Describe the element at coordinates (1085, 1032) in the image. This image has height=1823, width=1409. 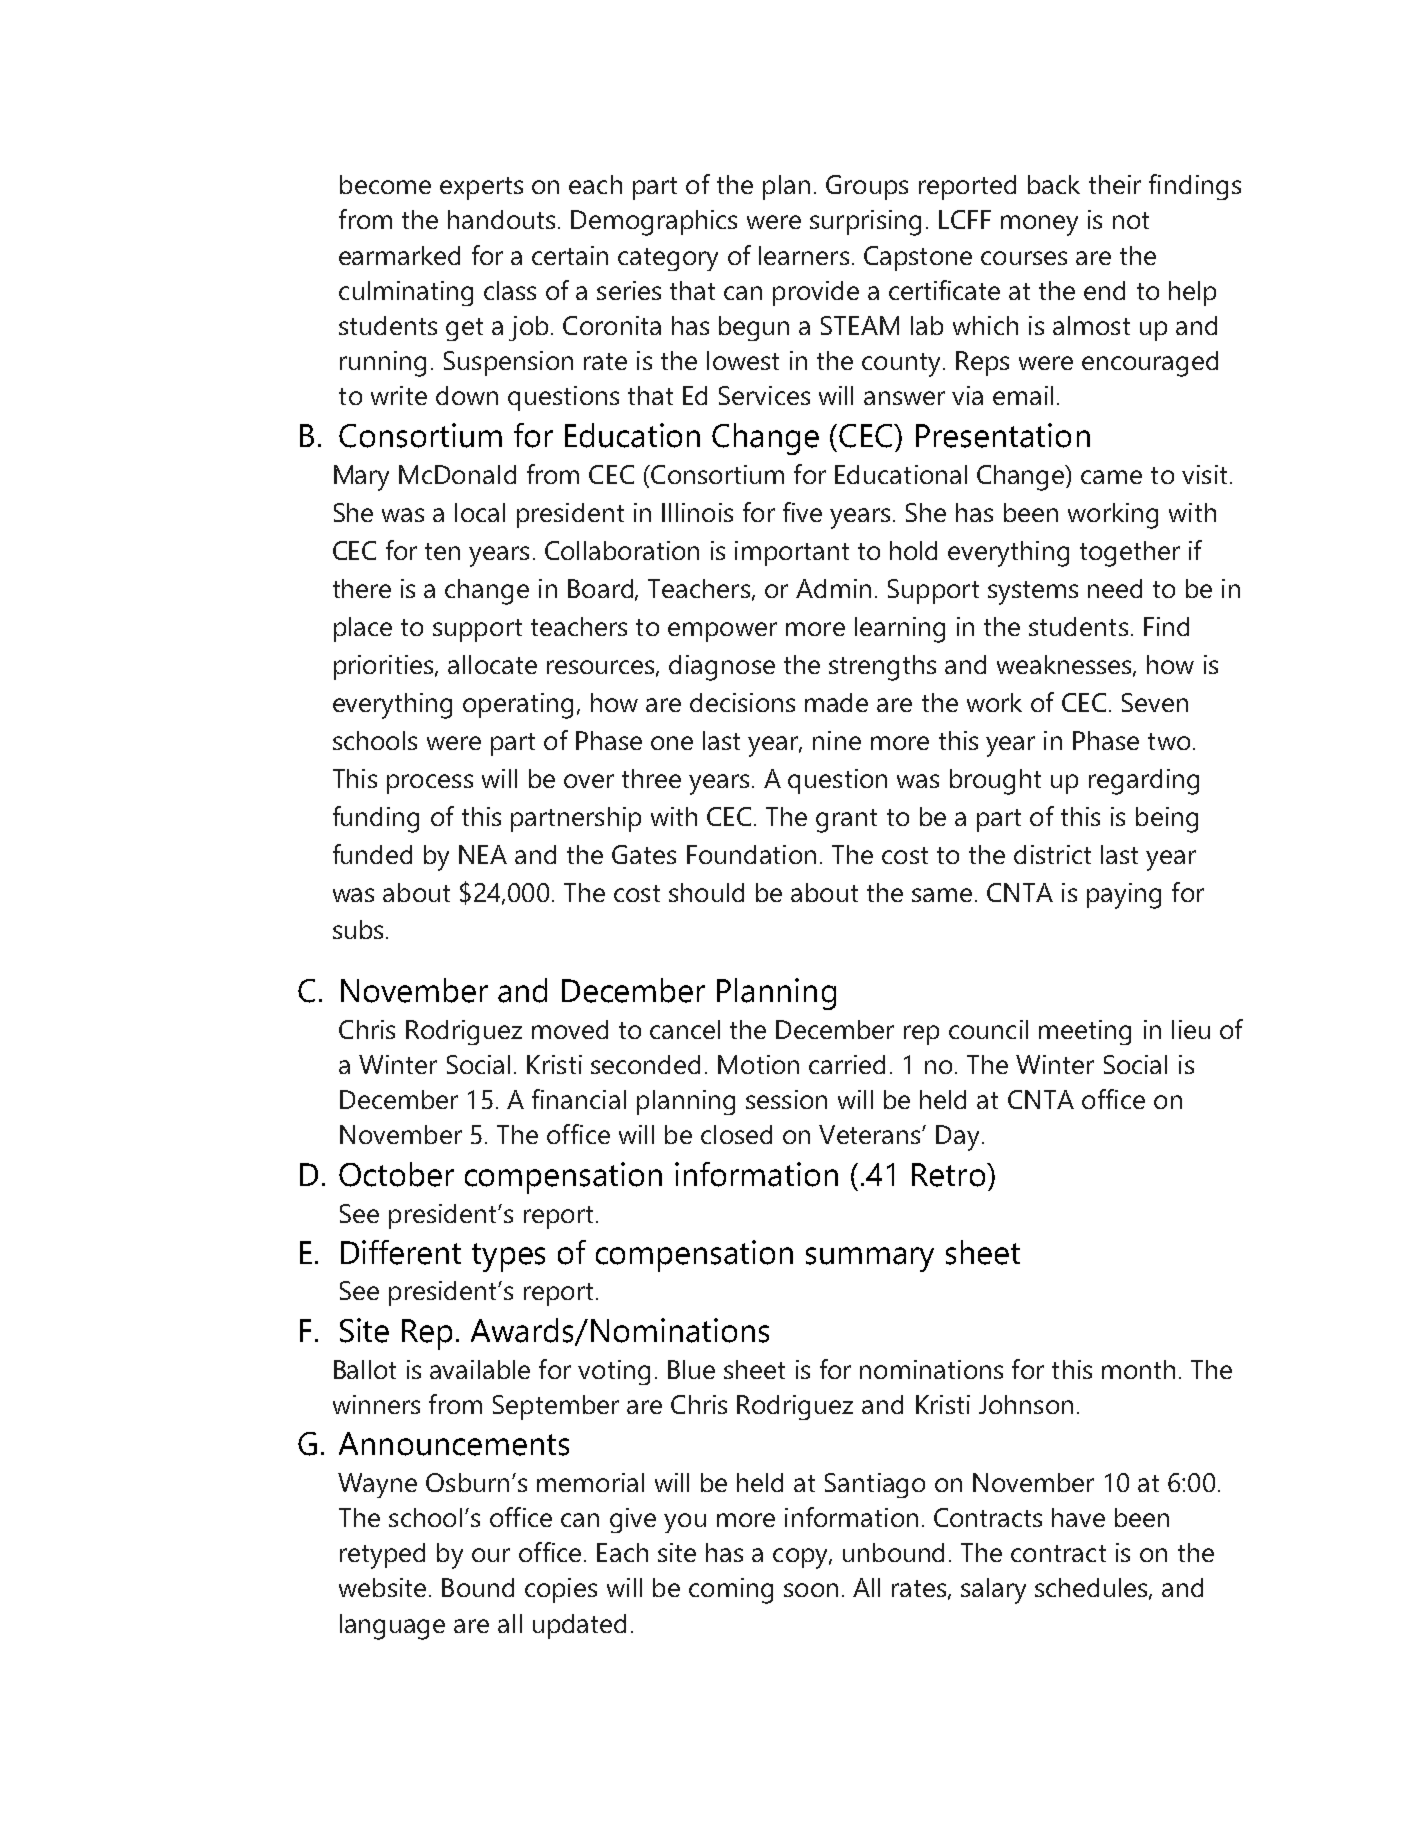
I see `meeting` at that location.
